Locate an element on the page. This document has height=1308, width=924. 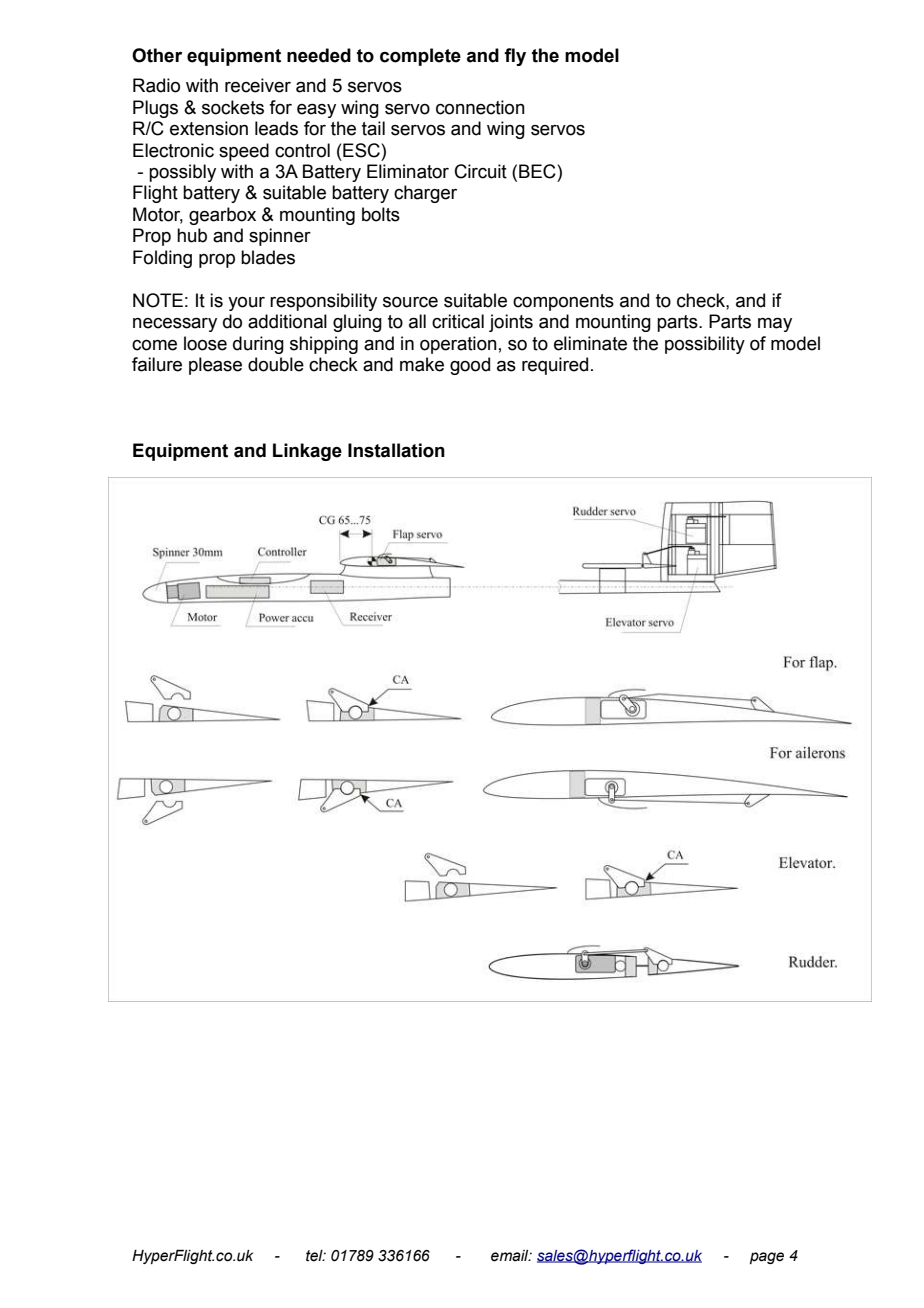
Installation is located at coordinates (396, 450).
